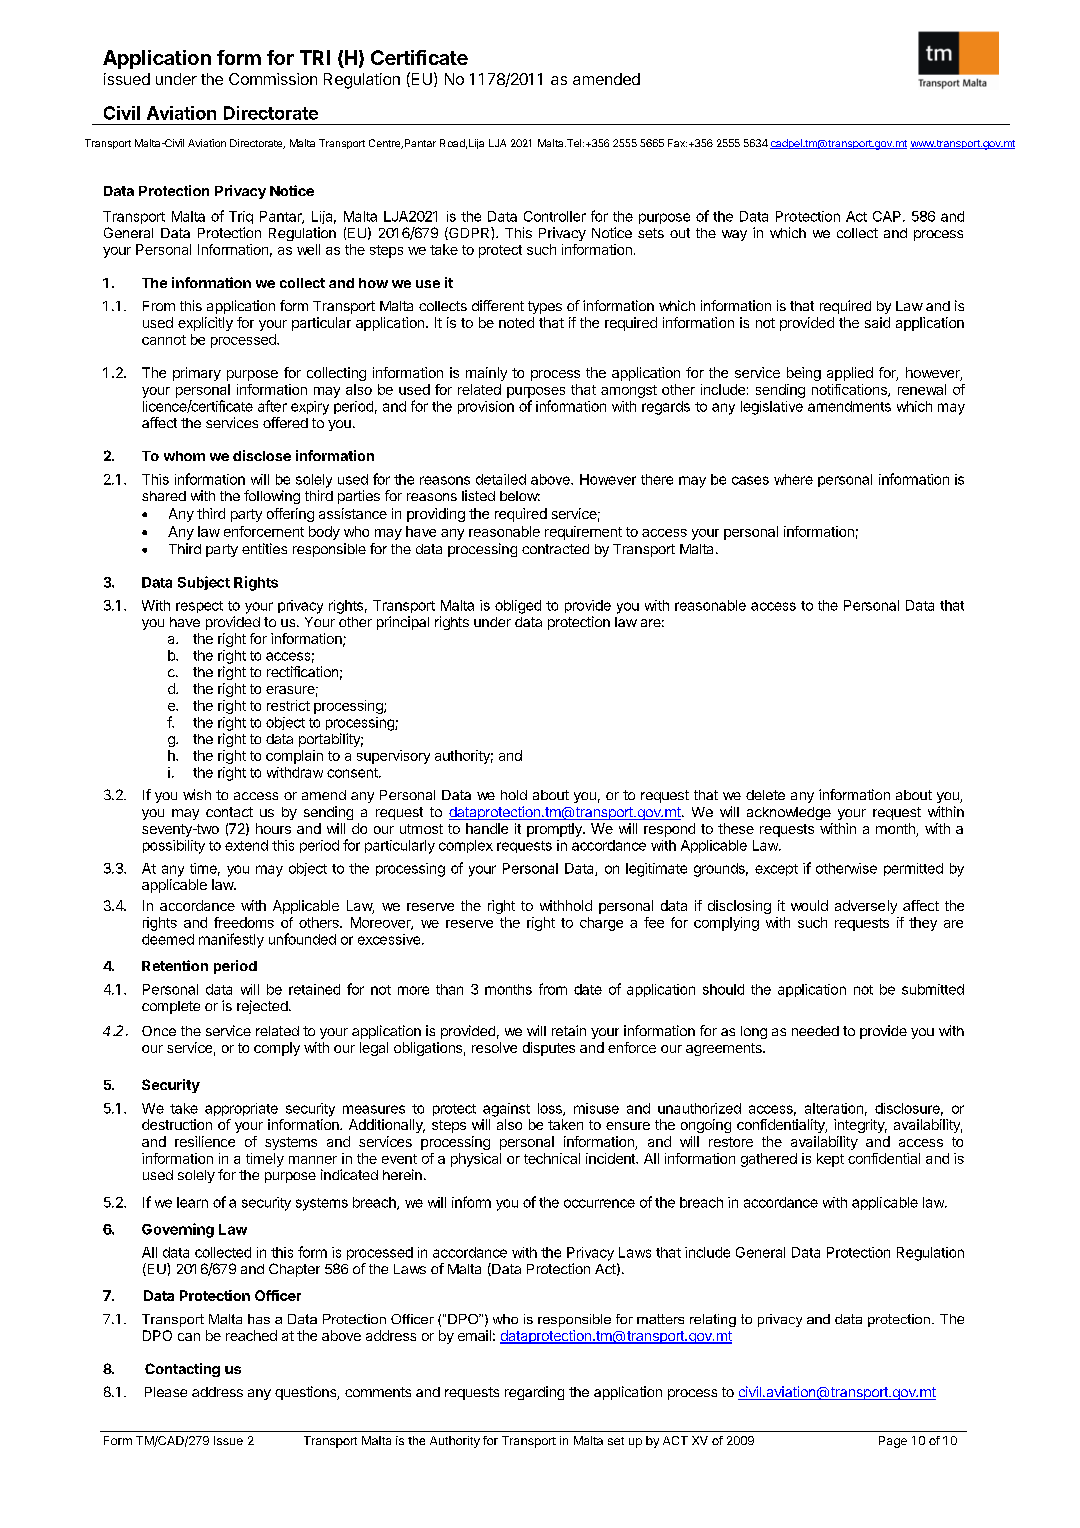 This image has height=1528, width=1080. Describe the element at coordinates (306, 1393) in the image. I see `questions` at that location.
